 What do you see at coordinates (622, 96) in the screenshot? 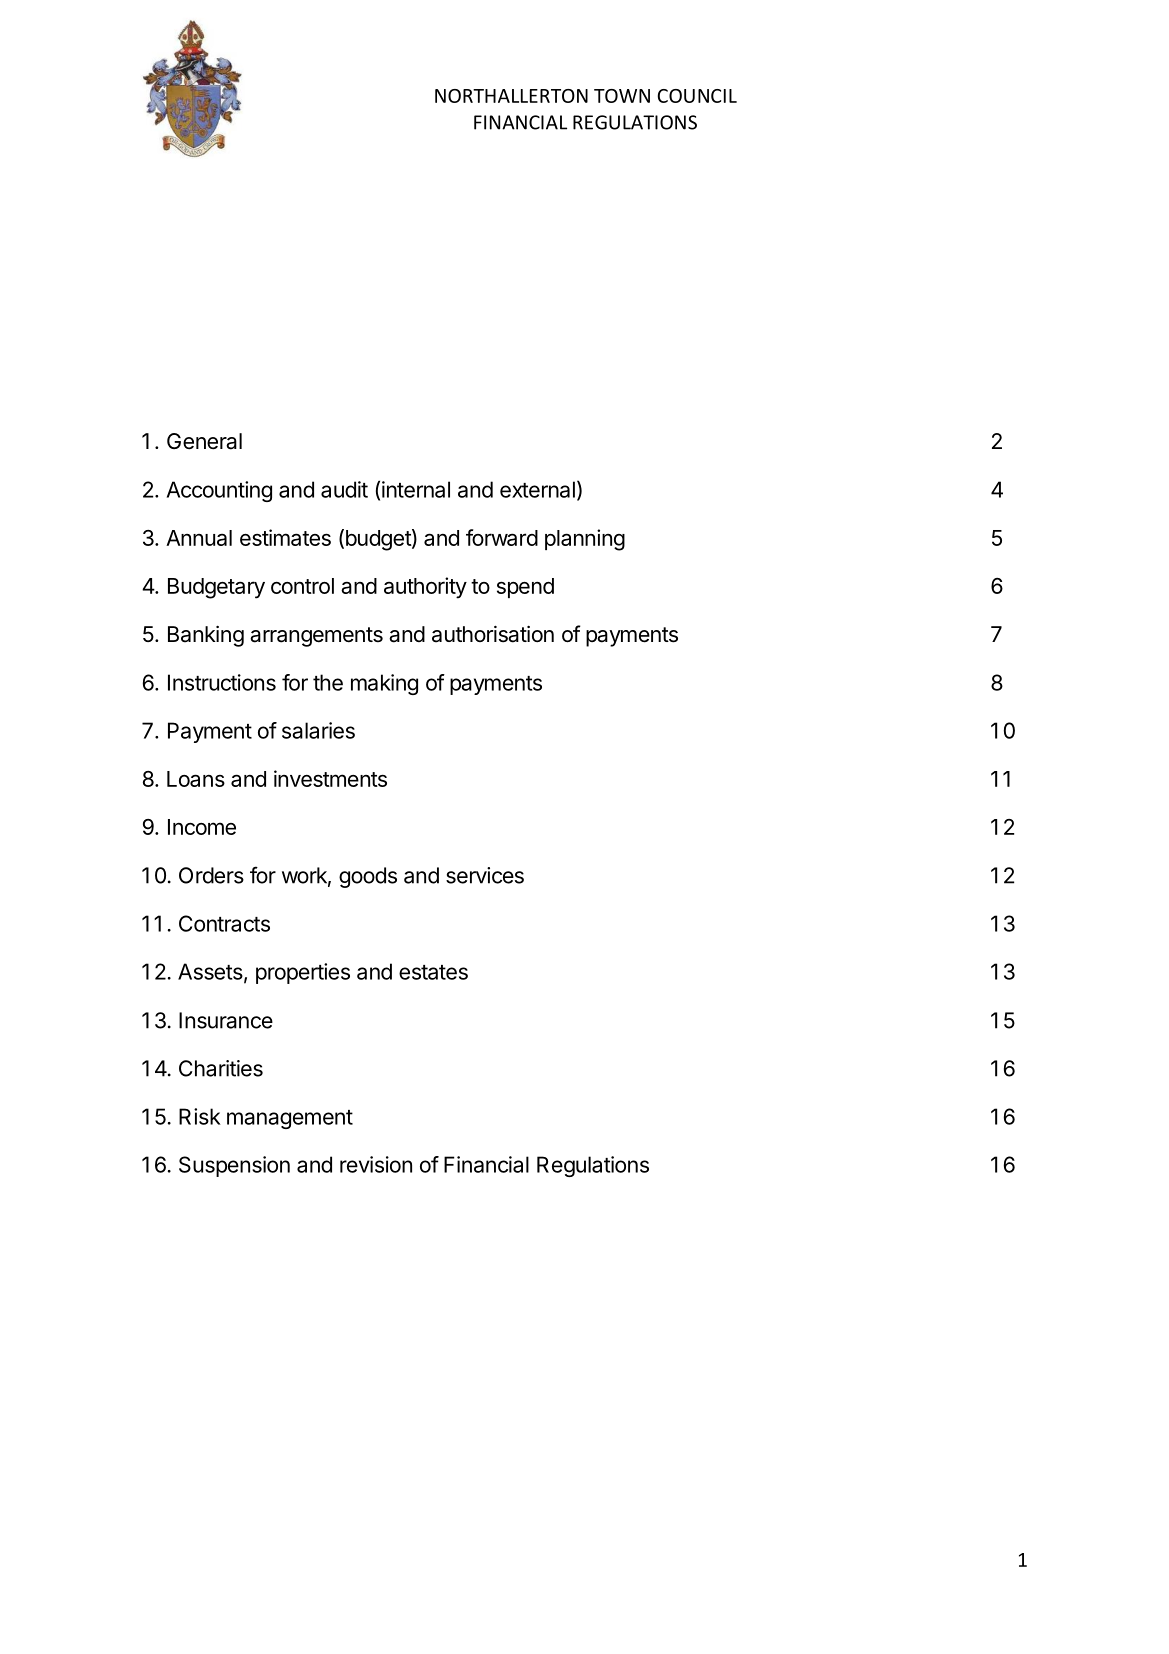
I see `TOWN` at bounding box center [622, 96].
